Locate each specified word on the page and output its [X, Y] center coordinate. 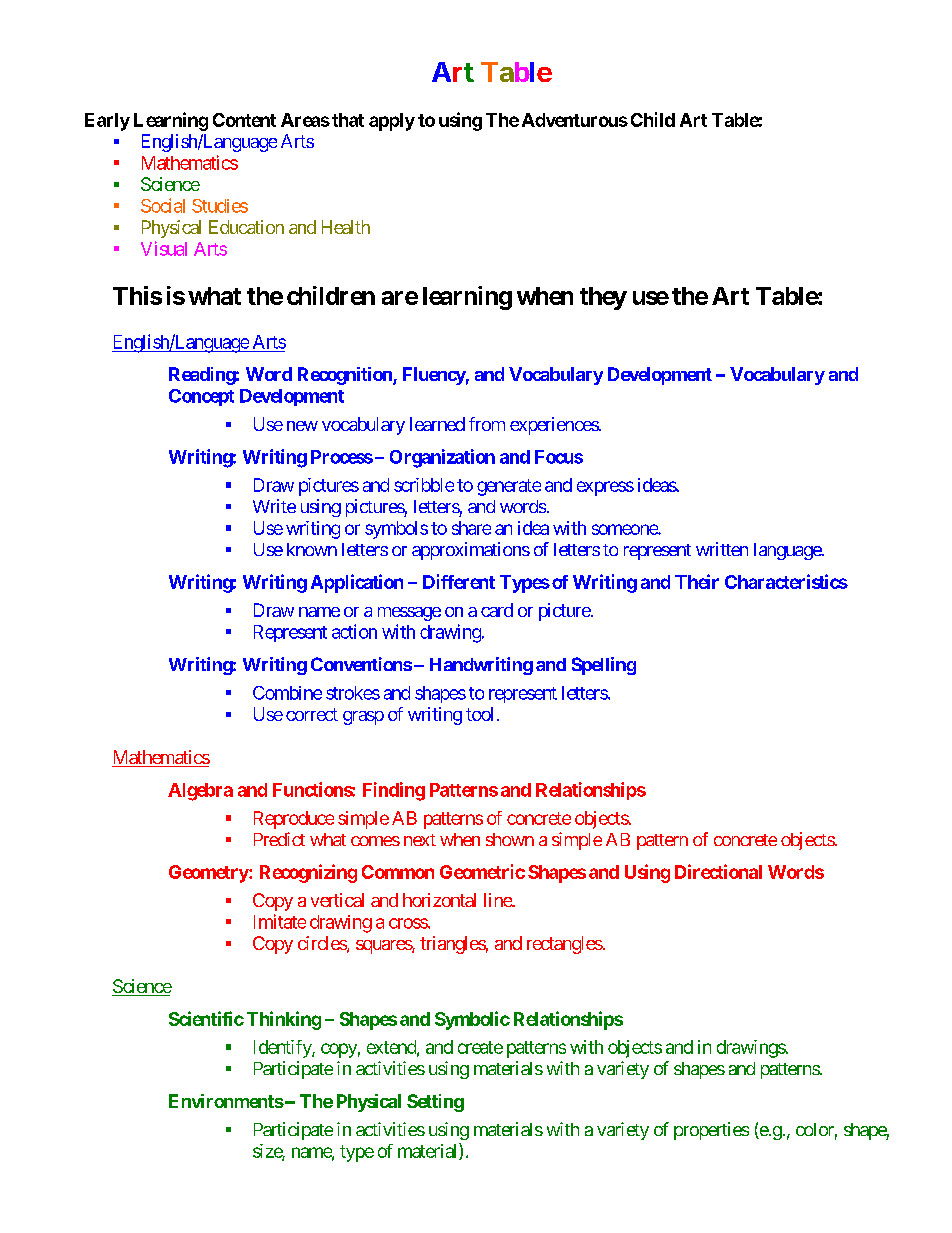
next [420, 840]
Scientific [206, 1018]
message [409, 614]
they [603, 298]
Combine [287, 693]
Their [697, 581]
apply [392, 122]
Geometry [209, 874]
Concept [201, 397]
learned [437, 424]
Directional [718, 871]
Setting [435, 1103]
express [605, 488]
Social [163, 205]
